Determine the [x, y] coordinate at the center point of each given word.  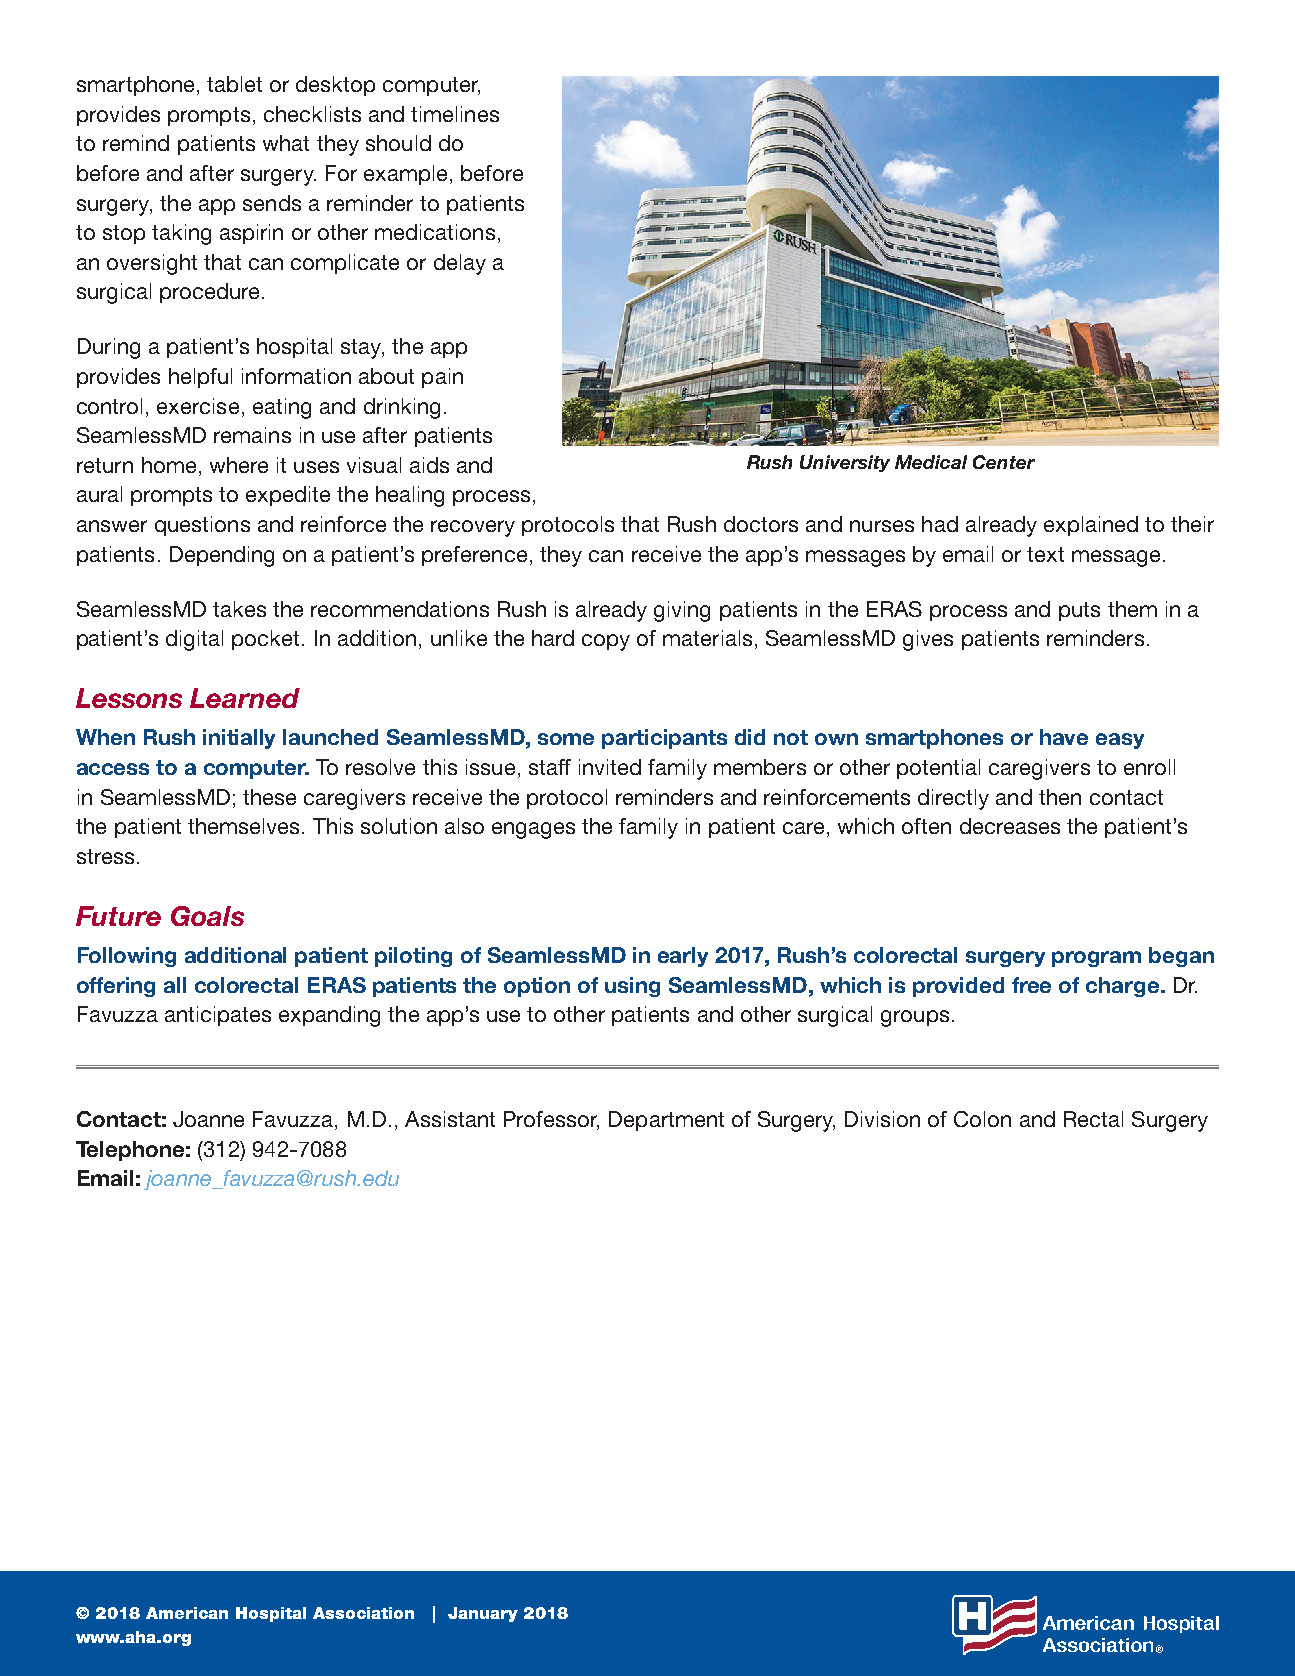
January [483, 1614]
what [286, 143]
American [187, 1613]
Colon [982, 1119]
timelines [455, 114]
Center [1004, 462]
